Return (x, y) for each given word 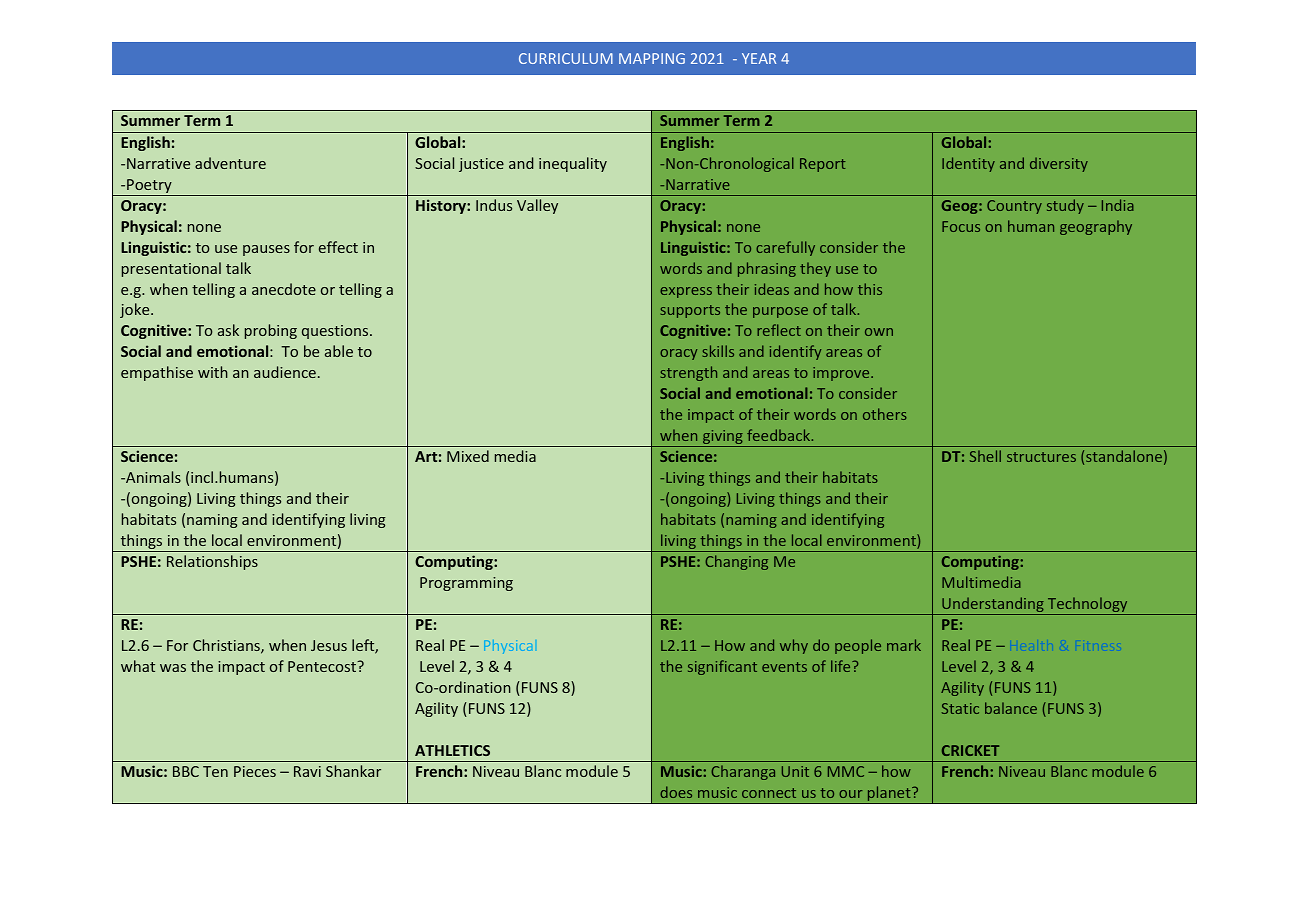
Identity (968, 164)
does (676, 792)
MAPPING (652, 58)
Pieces (255, 771)
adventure (230, 163)
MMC (846, 771)
